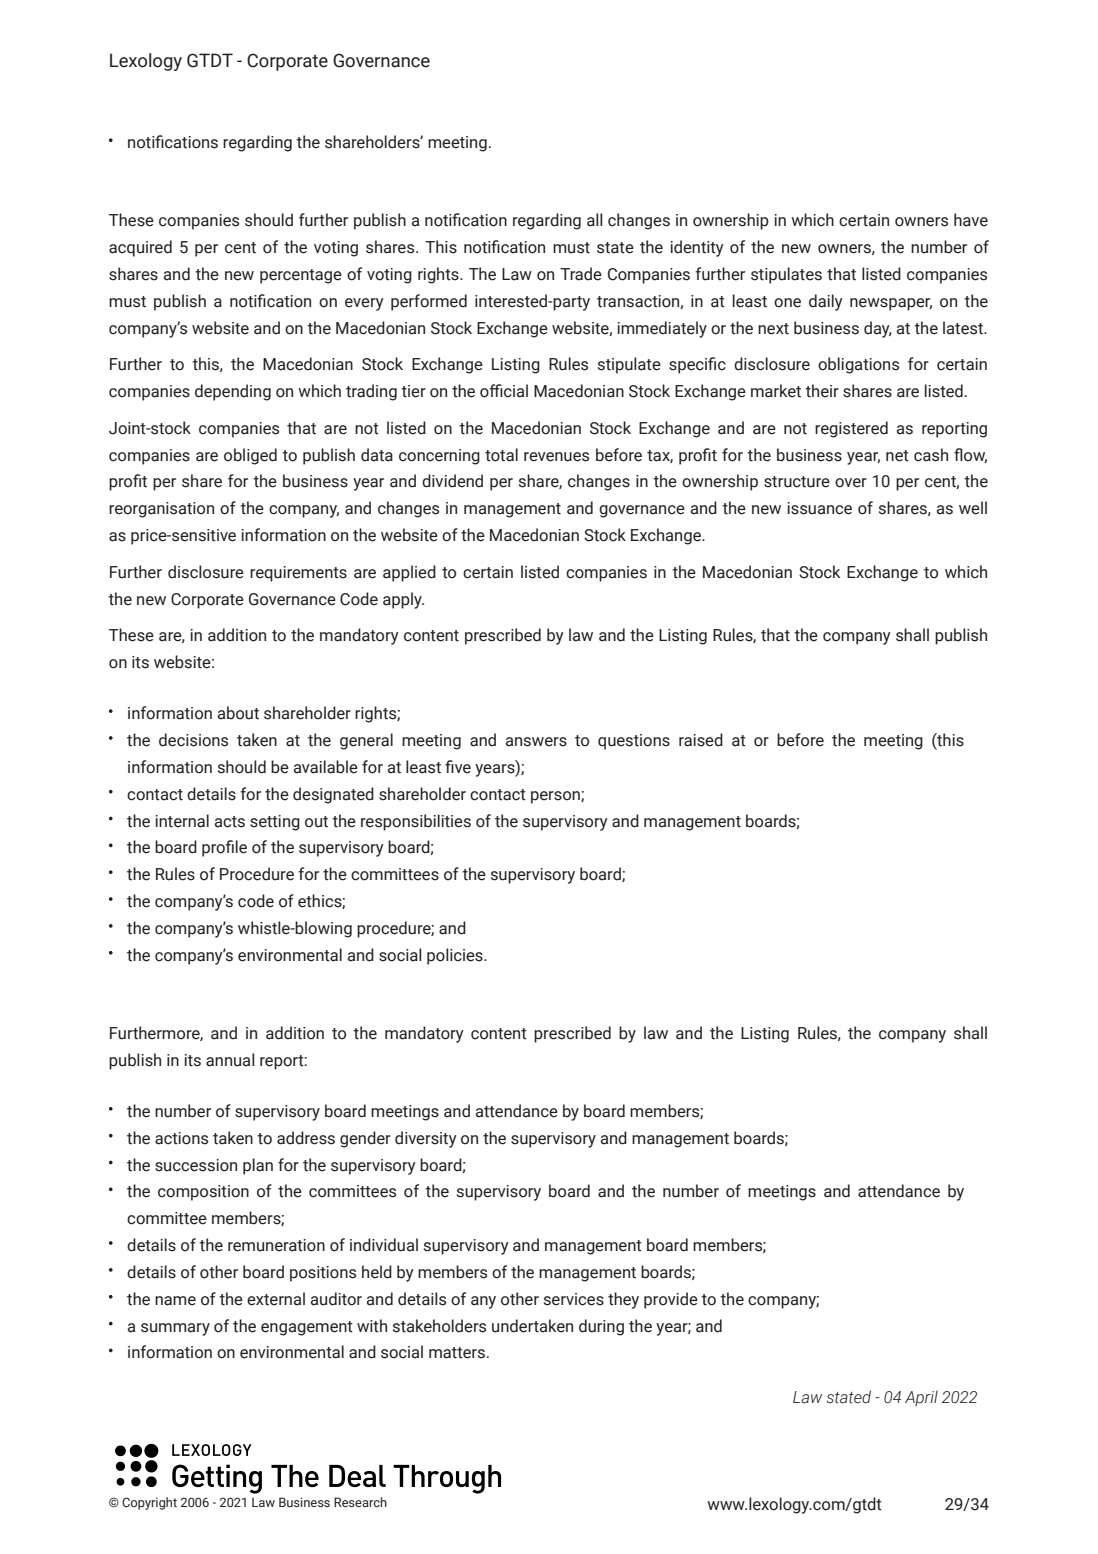  Describe the element at coordinates (149, 1503) in the screenshot. I see `Copyright` at that location.
